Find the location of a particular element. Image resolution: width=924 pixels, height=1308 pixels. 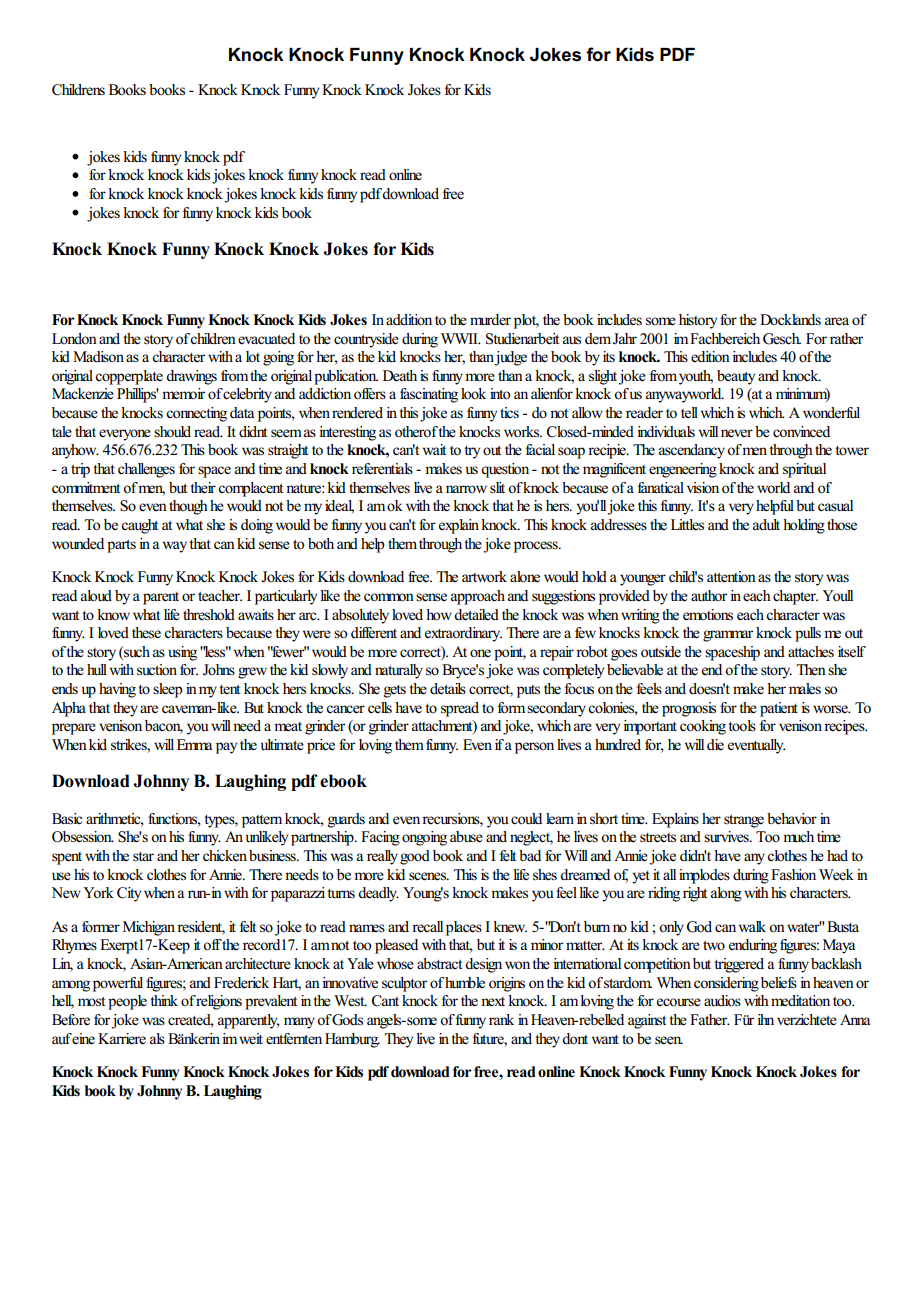

look is located at coordinates (473, 394).
